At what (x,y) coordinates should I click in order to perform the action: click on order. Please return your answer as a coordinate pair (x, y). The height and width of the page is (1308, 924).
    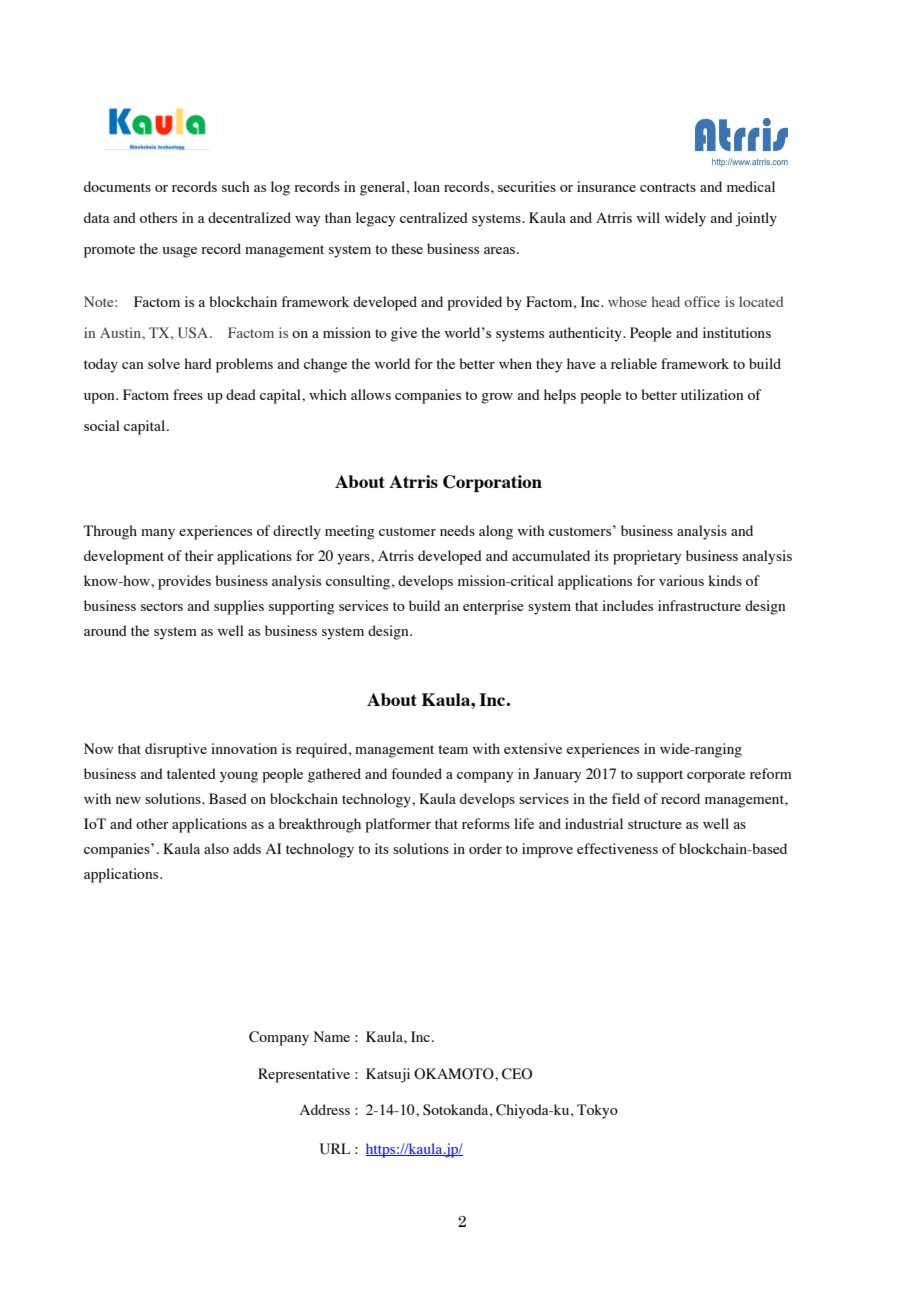
    Looking at the image, I should click on (485, 848).
